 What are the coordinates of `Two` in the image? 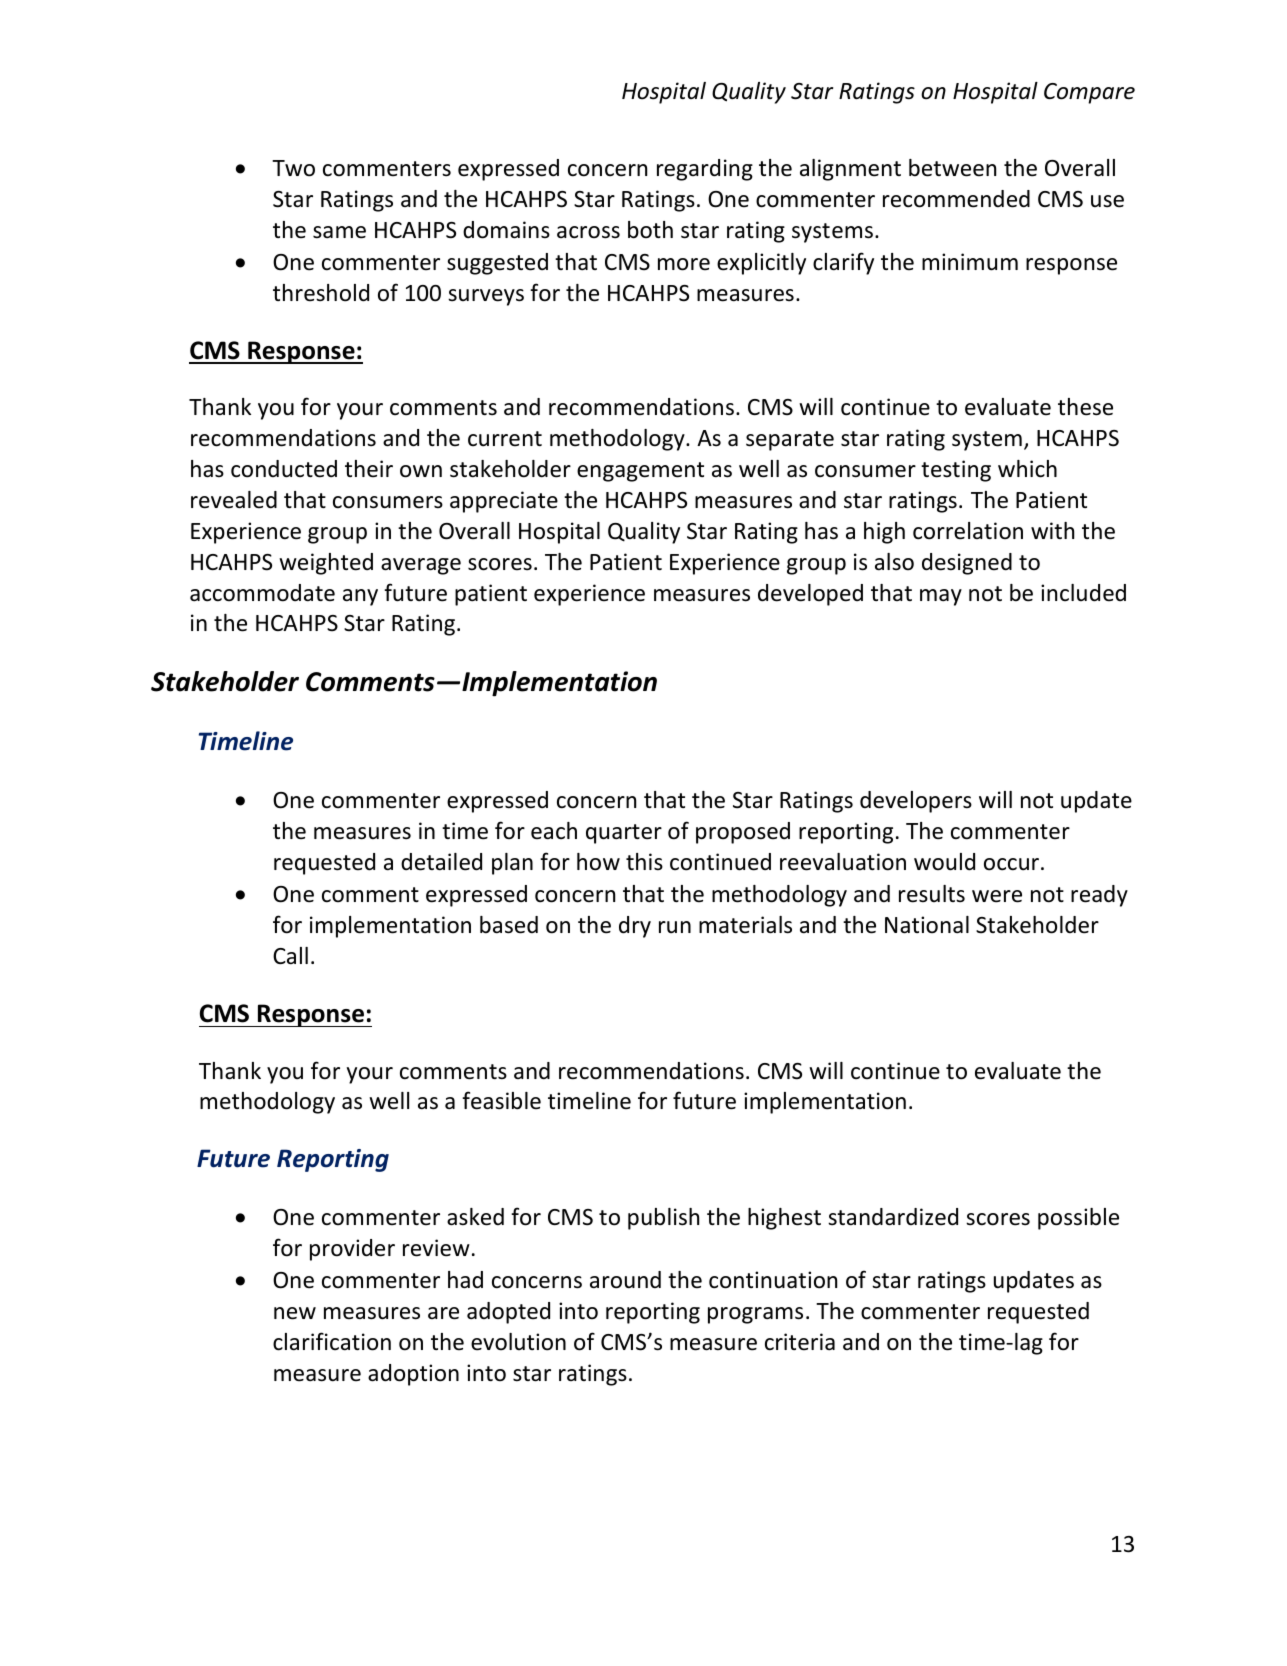 It's located at (293, 168).
